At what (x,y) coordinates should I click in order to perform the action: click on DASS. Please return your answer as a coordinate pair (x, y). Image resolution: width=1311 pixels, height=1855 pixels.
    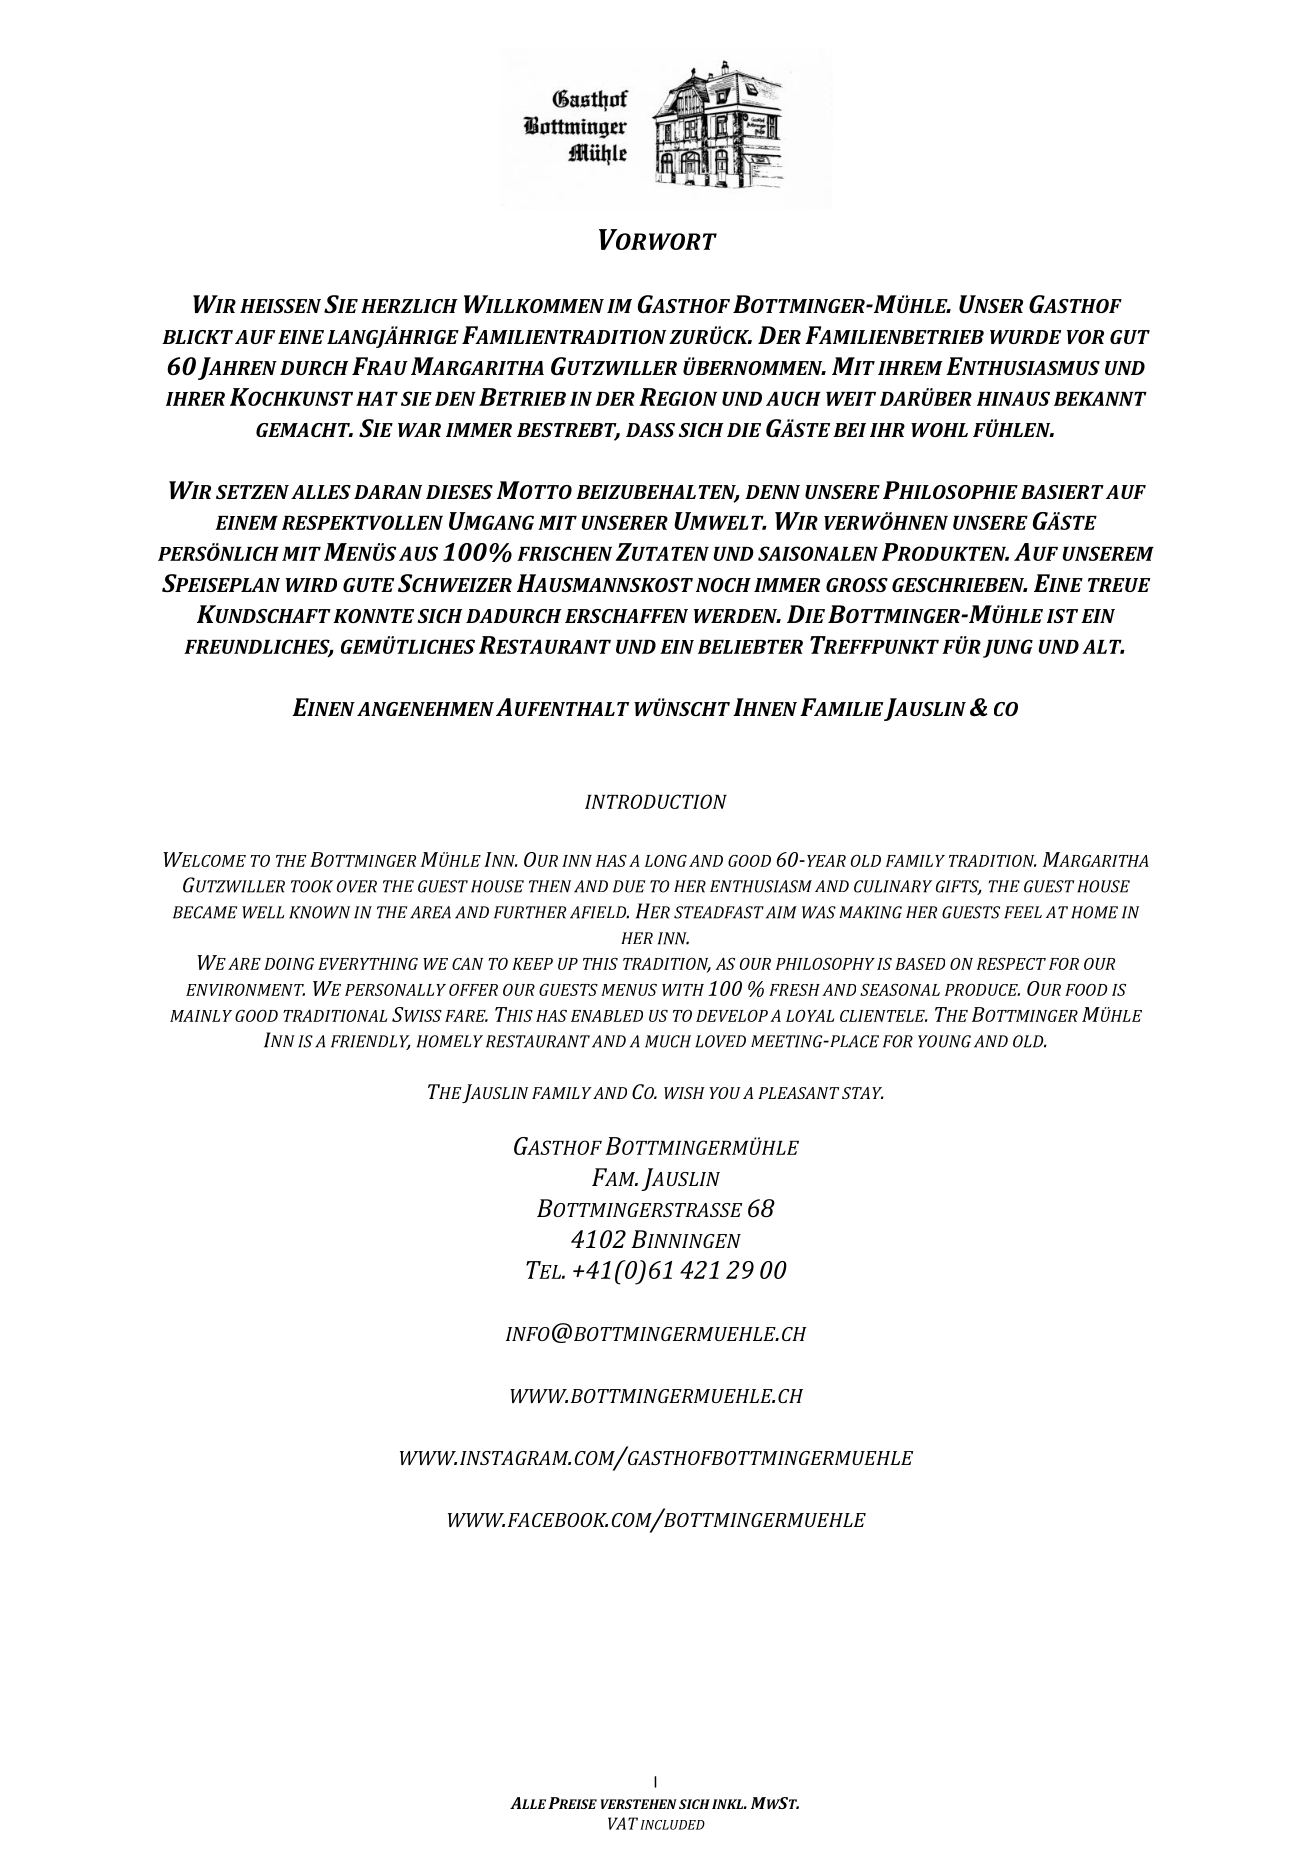
    Looking at the image, I should click on (650, 430).
